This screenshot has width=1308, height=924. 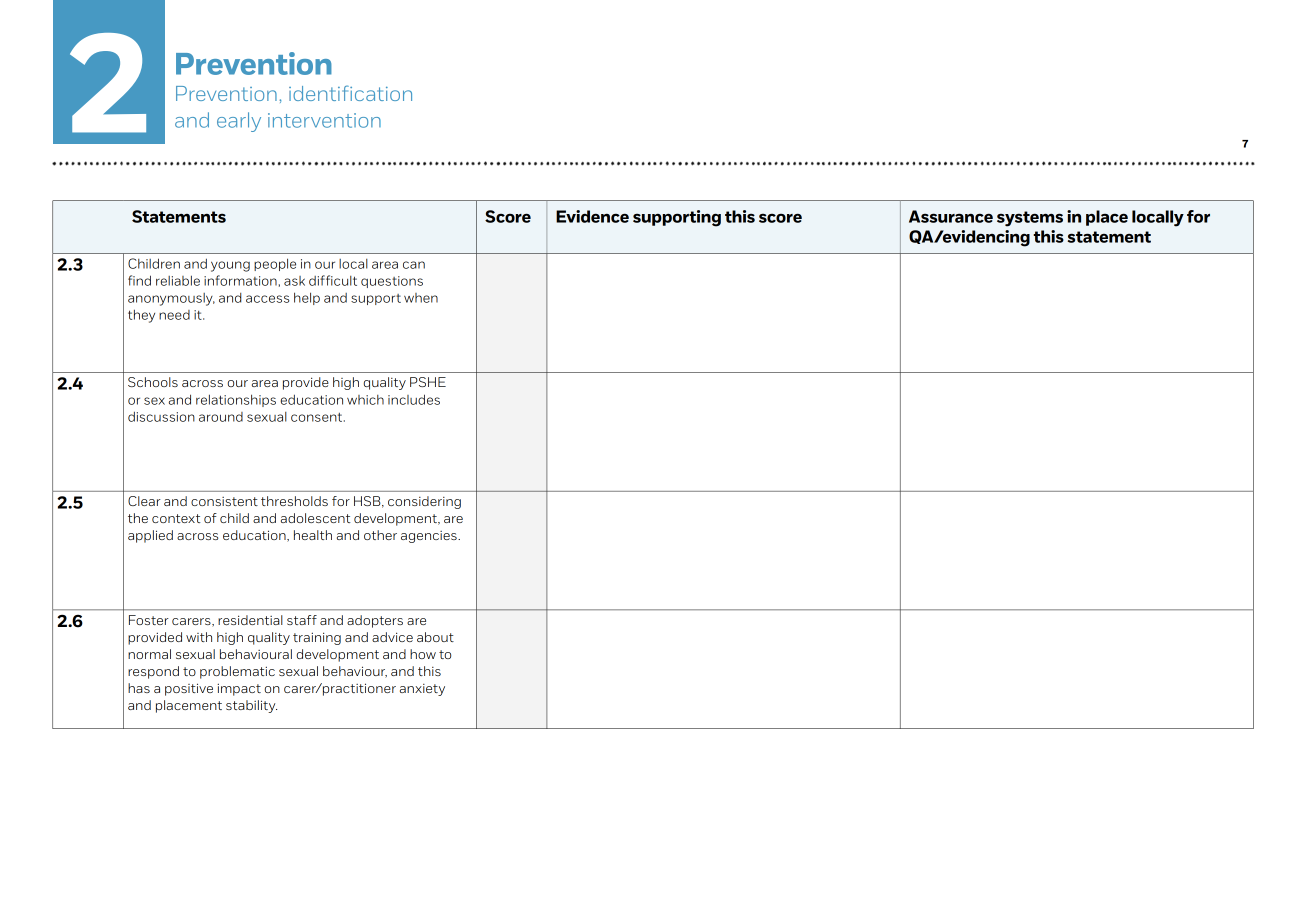 I want to click on impact, so click(x=239, y=689).
